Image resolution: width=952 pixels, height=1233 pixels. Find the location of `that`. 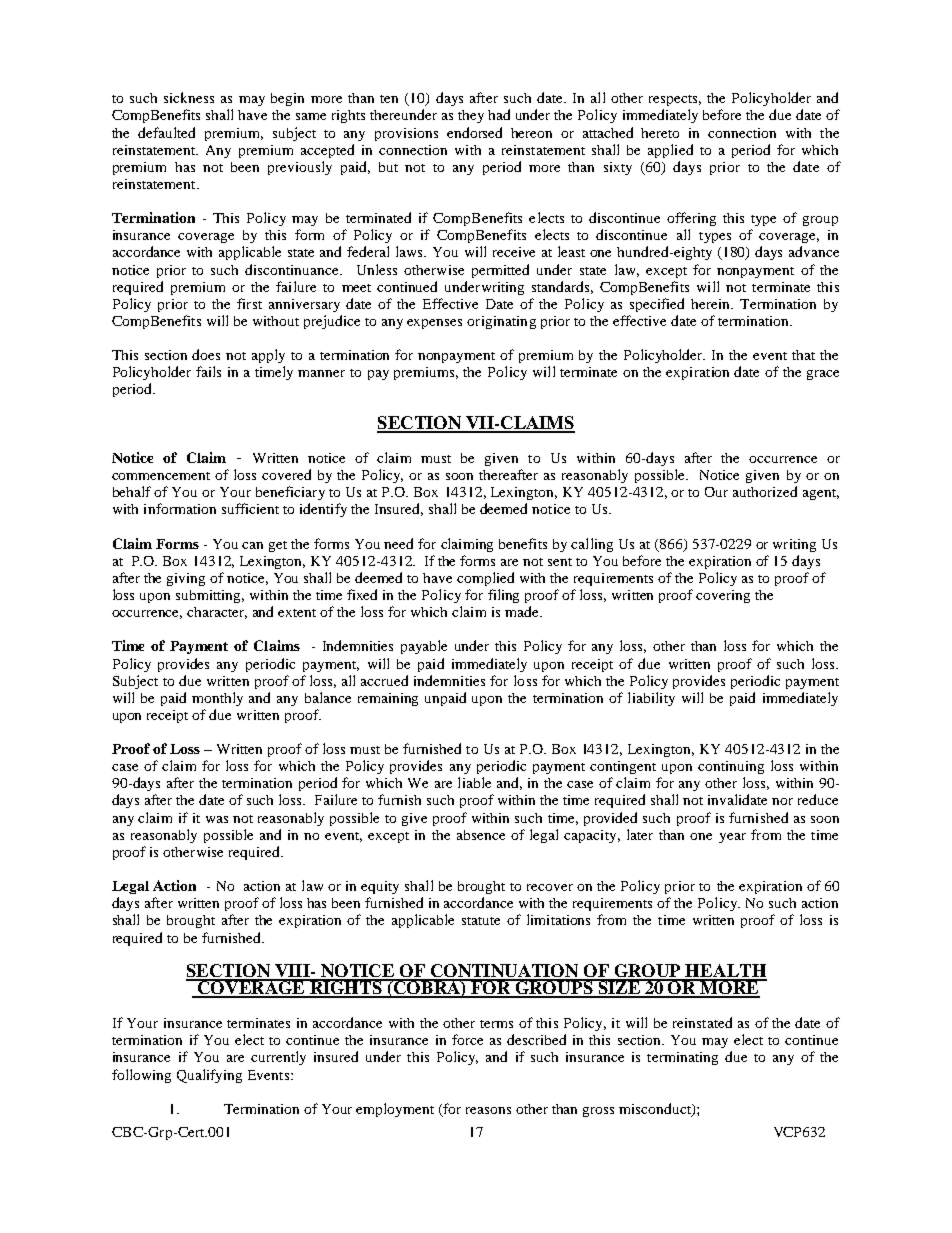

that is located at coordinates (803, 355).
